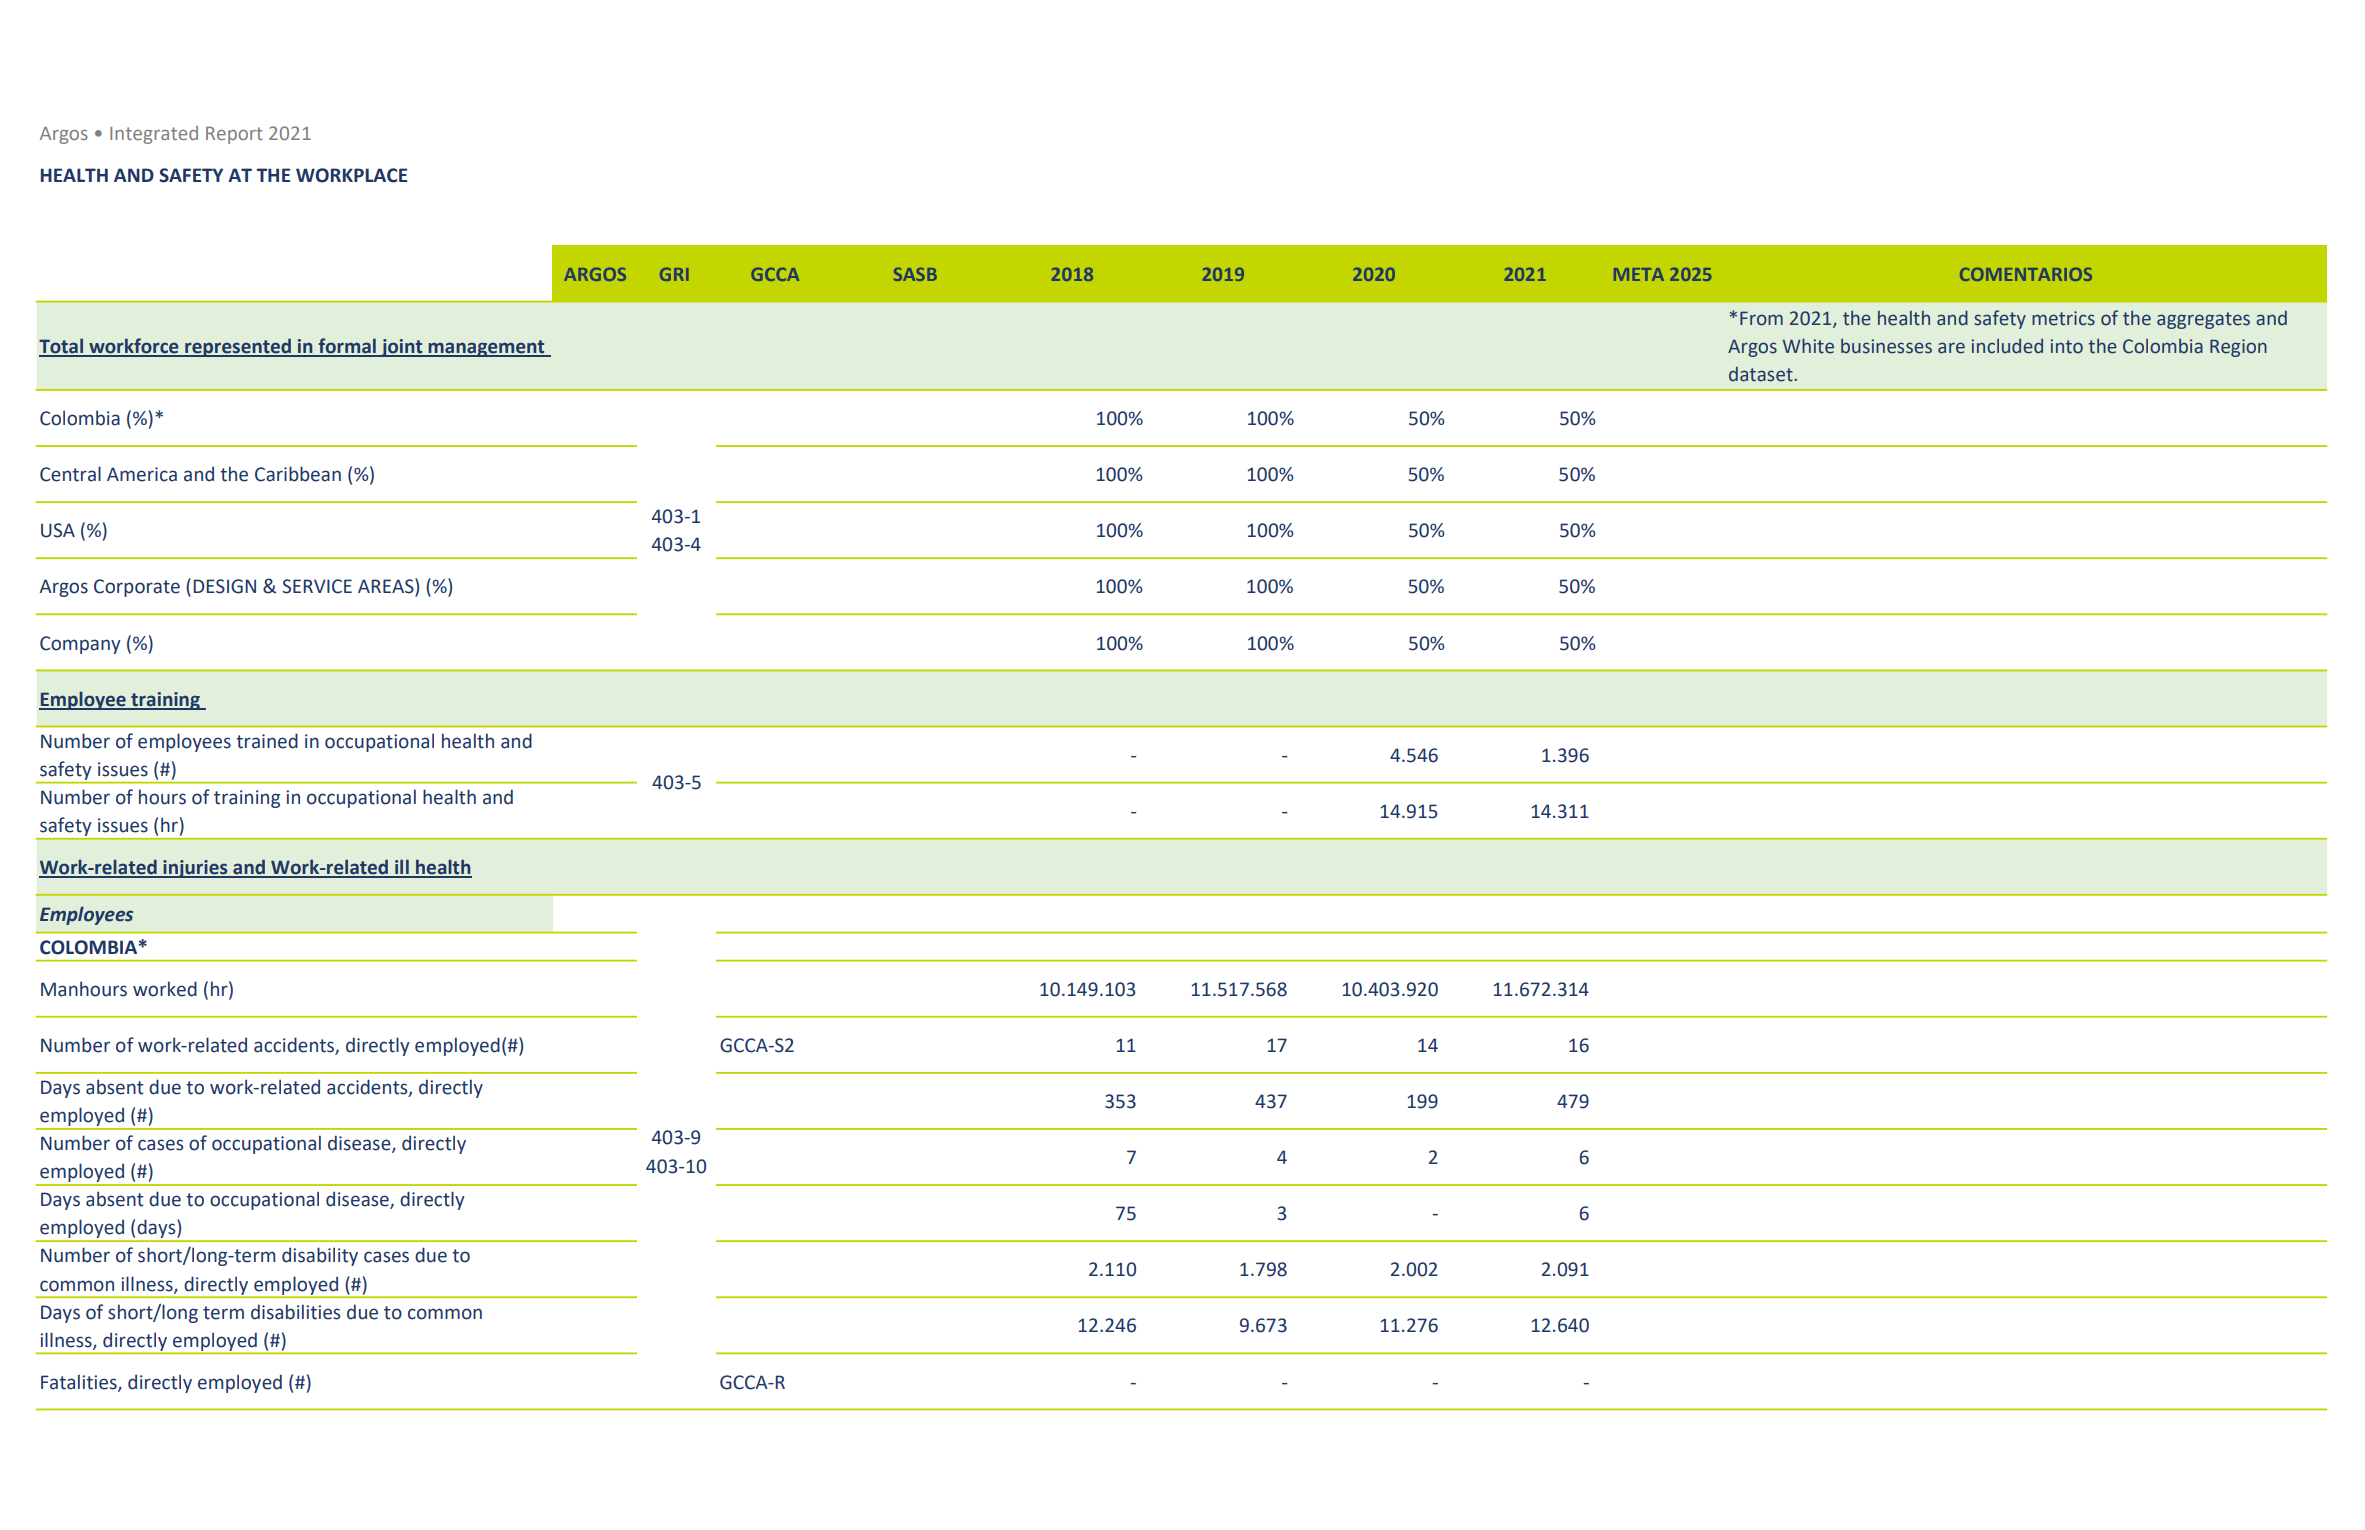  I want to click on disability, so click(320, 1256).
